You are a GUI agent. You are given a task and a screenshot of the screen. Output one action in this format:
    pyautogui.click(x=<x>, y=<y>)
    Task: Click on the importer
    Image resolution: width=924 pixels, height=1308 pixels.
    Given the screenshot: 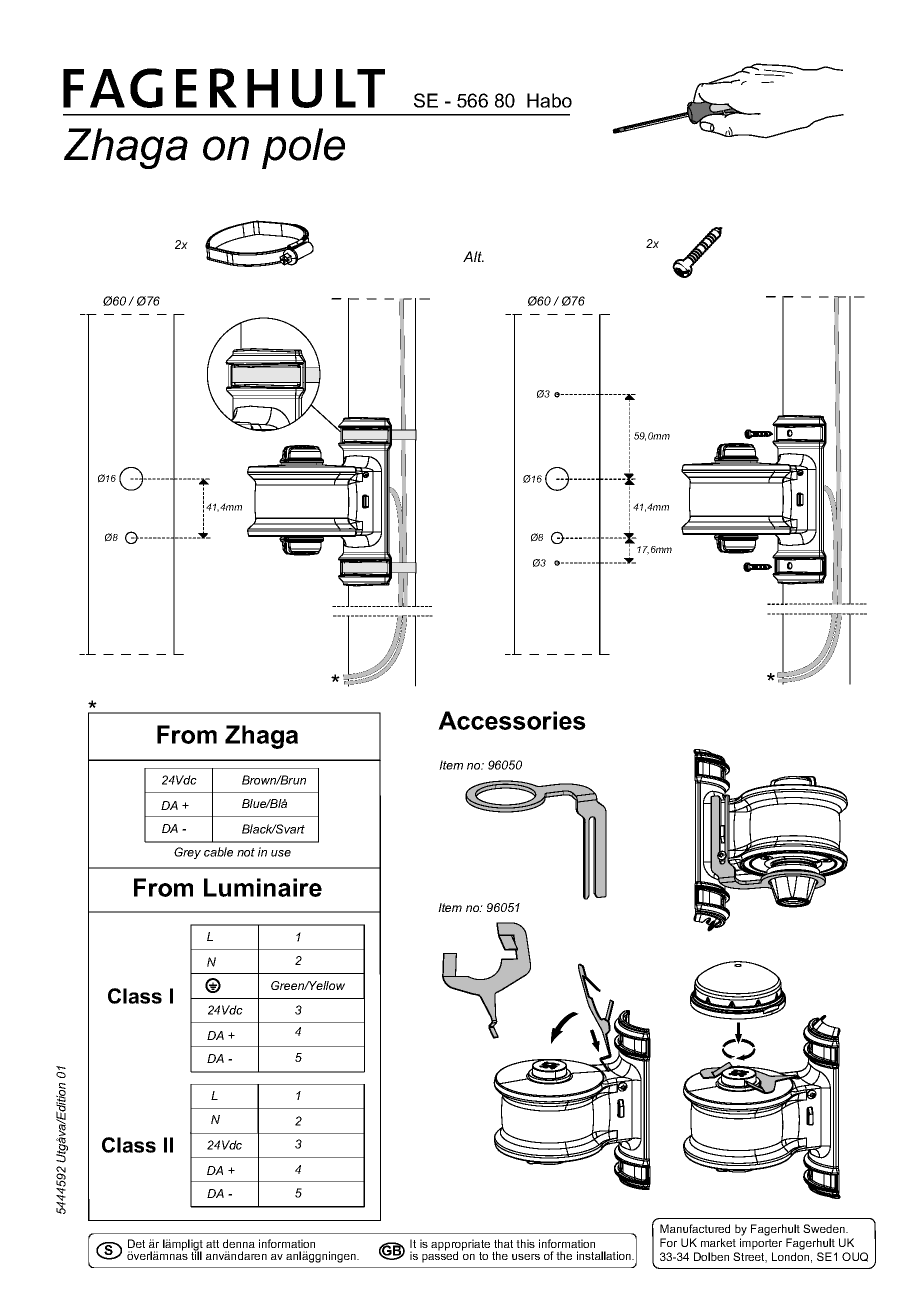 What is the action you would take?
    pyautogui.click(x=761, y=1244)
